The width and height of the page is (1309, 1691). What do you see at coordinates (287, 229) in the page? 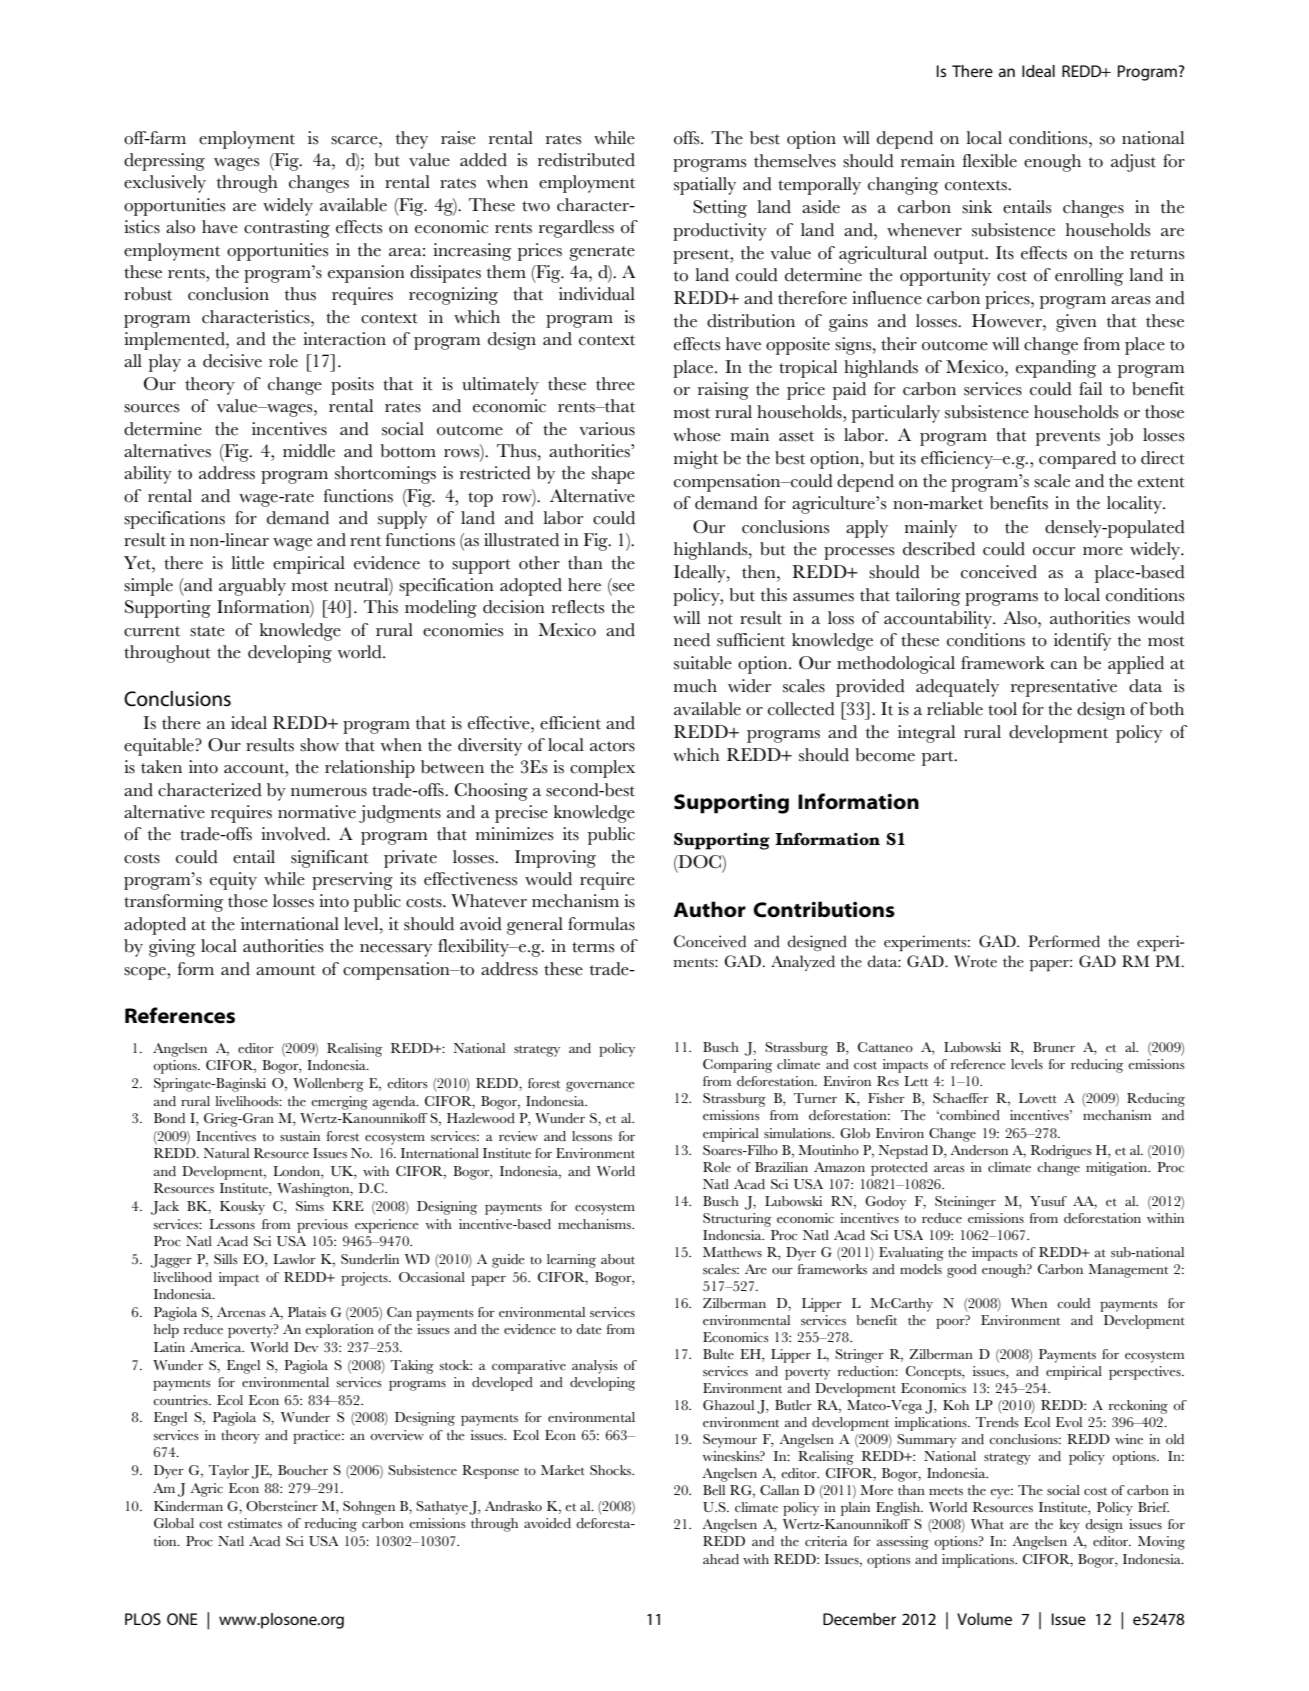
I see `contrasting` at bounding box center [287, 229].
